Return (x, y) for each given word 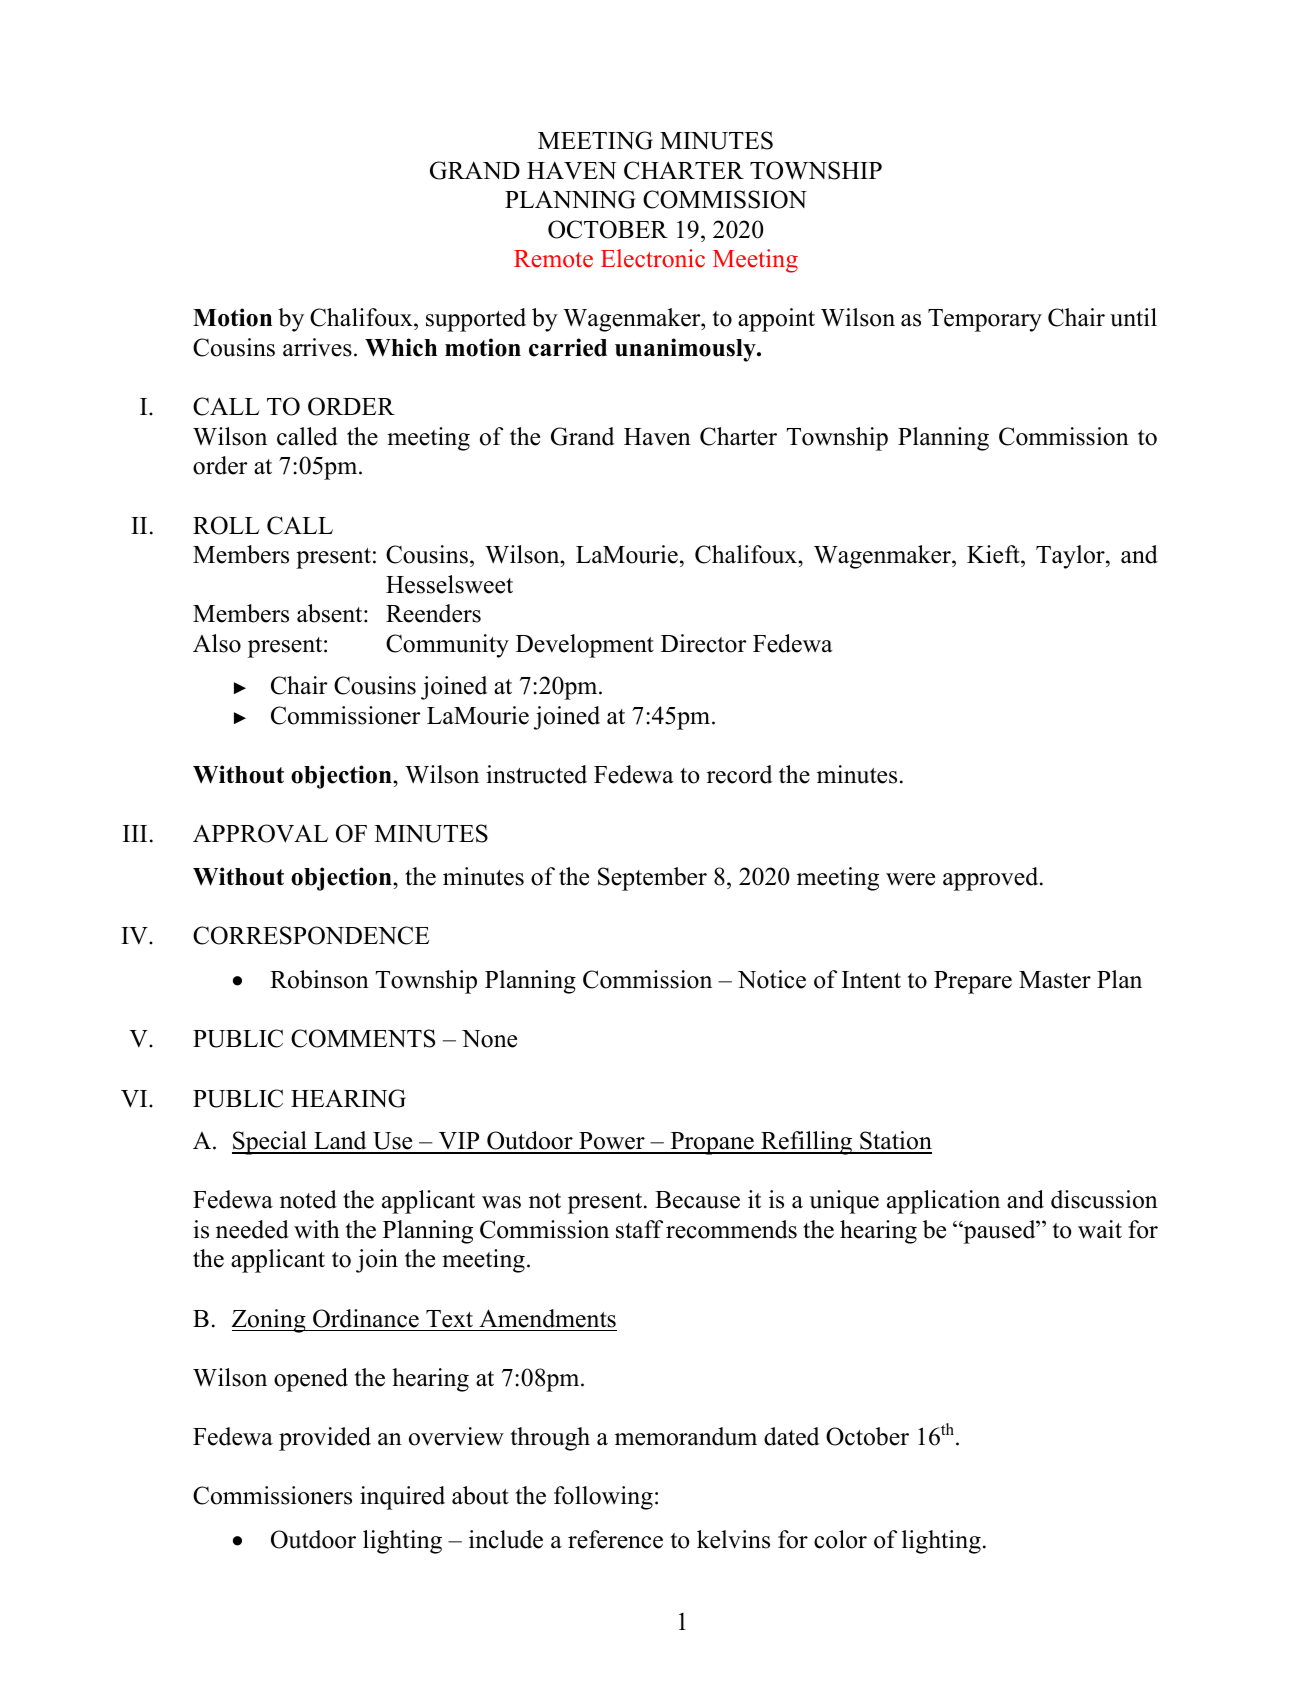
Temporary (985, 320)
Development (585, 646)
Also (217, 643)
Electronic (653, 258)
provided (325, 1439)
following (603, 1498)
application (943, 1202)
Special (270, 1143)
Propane (712, 1143)
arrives (317, 347)
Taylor (1071, 557)
